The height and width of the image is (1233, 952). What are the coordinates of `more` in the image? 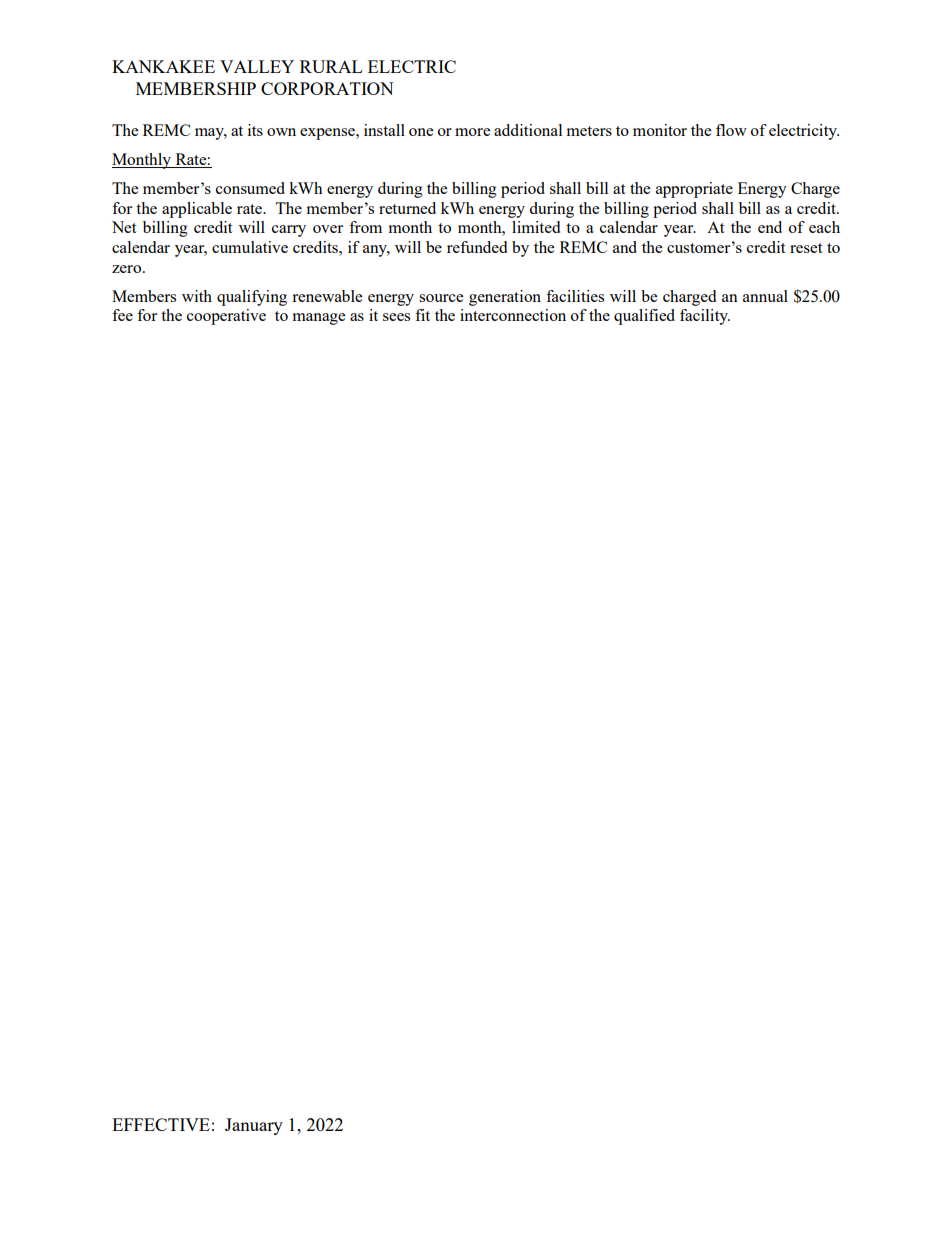 It's located at (472, 132).
